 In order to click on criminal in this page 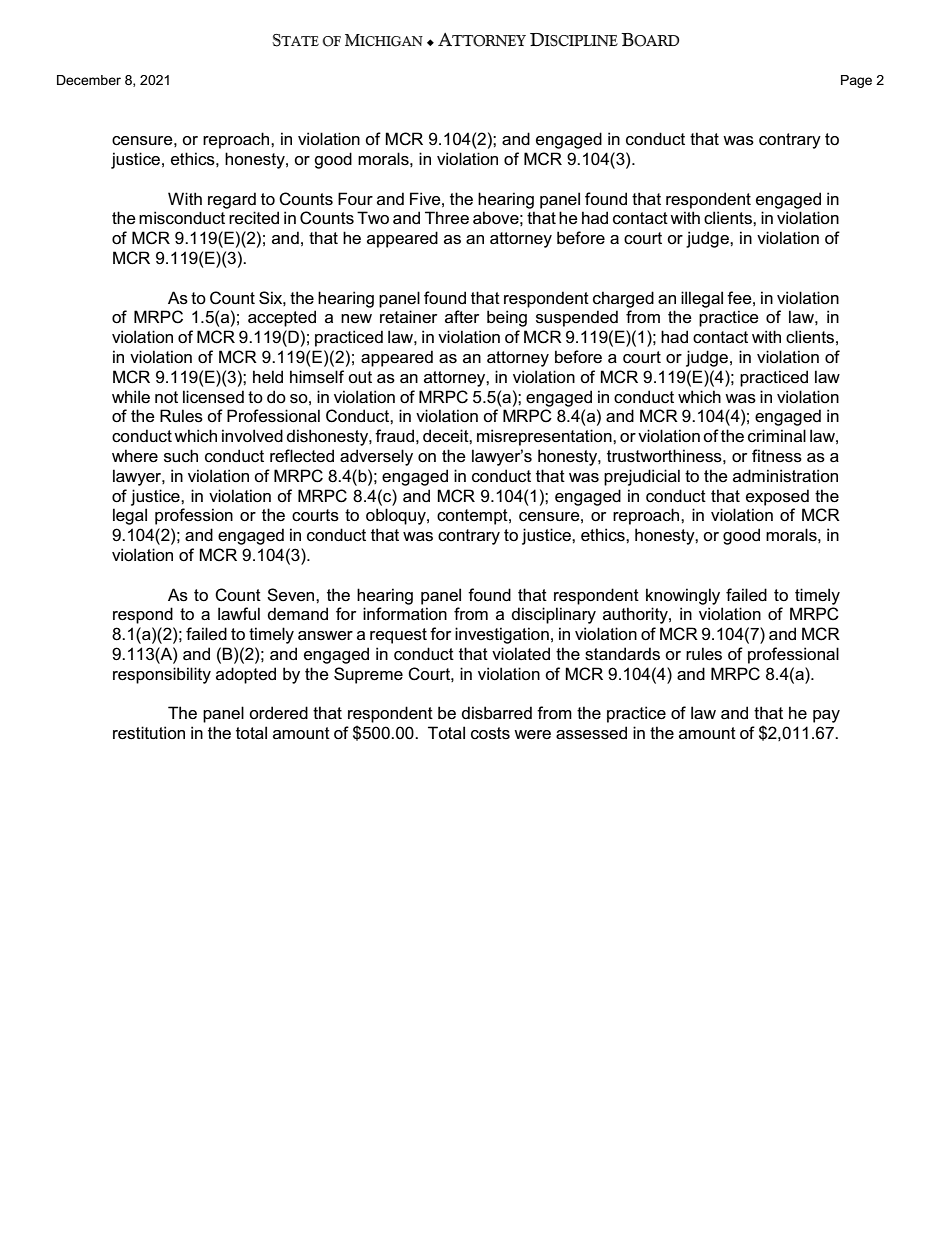, I will do `click(777, 435)`.
